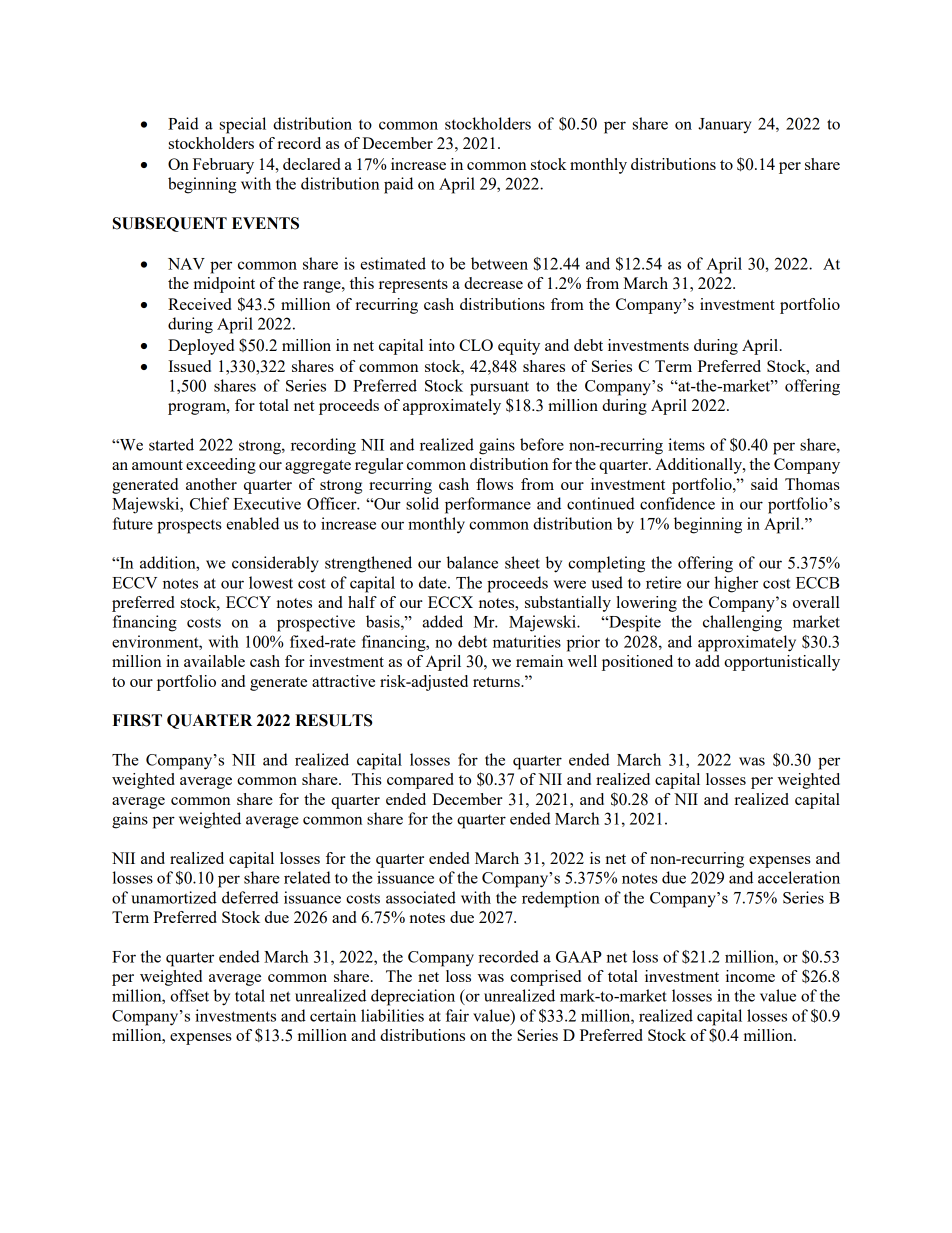 The width and height of the document is (952, 1233). What do you see at coordinates (137, 720) in the document?
I see `FIRST` at bounding box center [137, 720].
